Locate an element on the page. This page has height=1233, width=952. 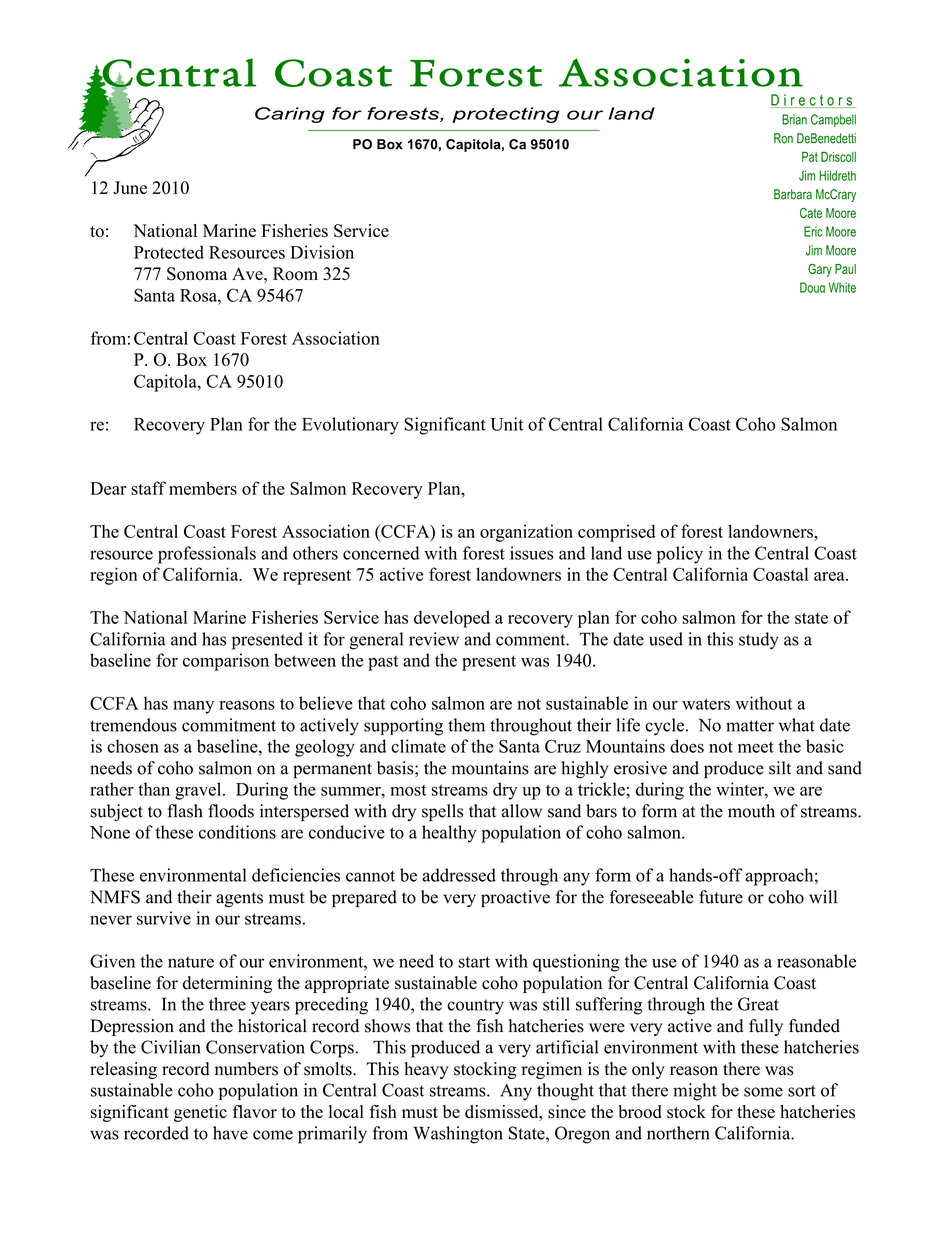
Brian is located at coordinates (794, 119).
